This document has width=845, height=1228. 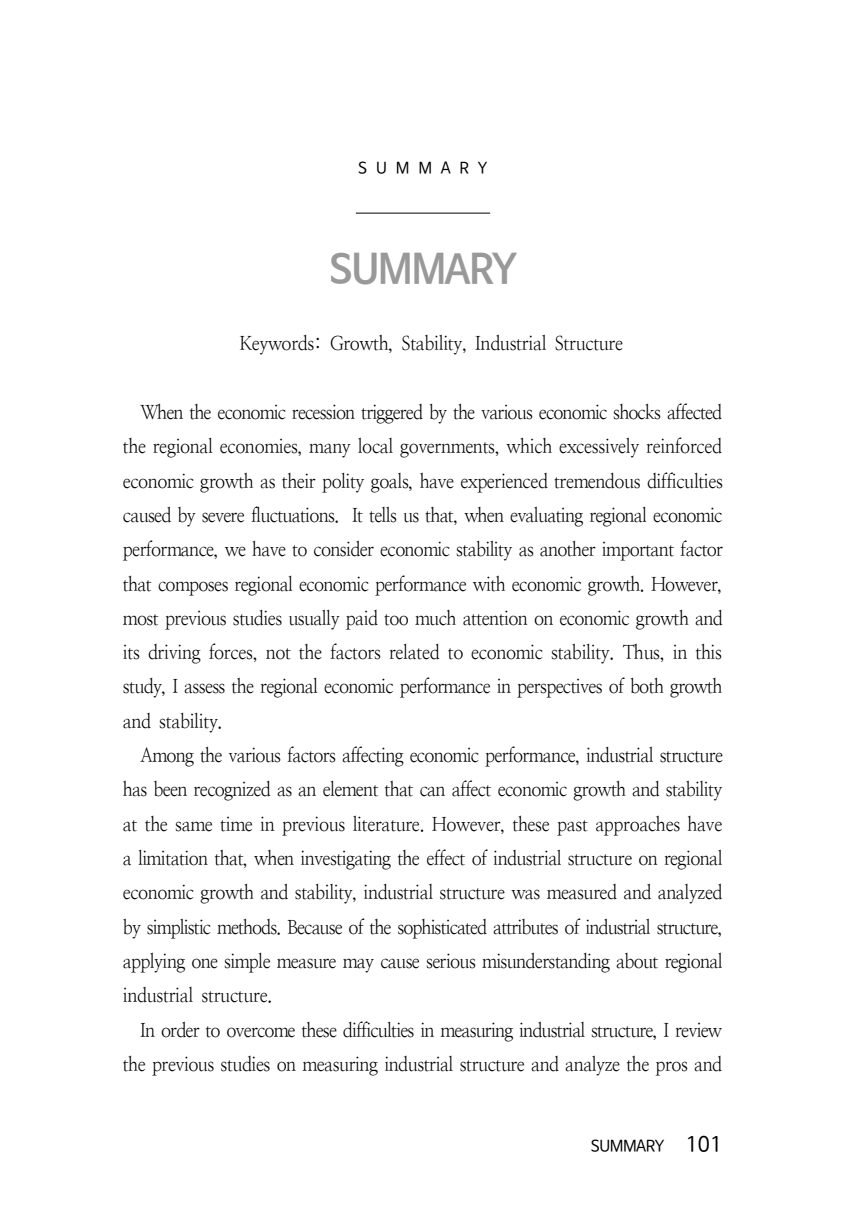 I want to click on assess, so click(x=204, y=688).
